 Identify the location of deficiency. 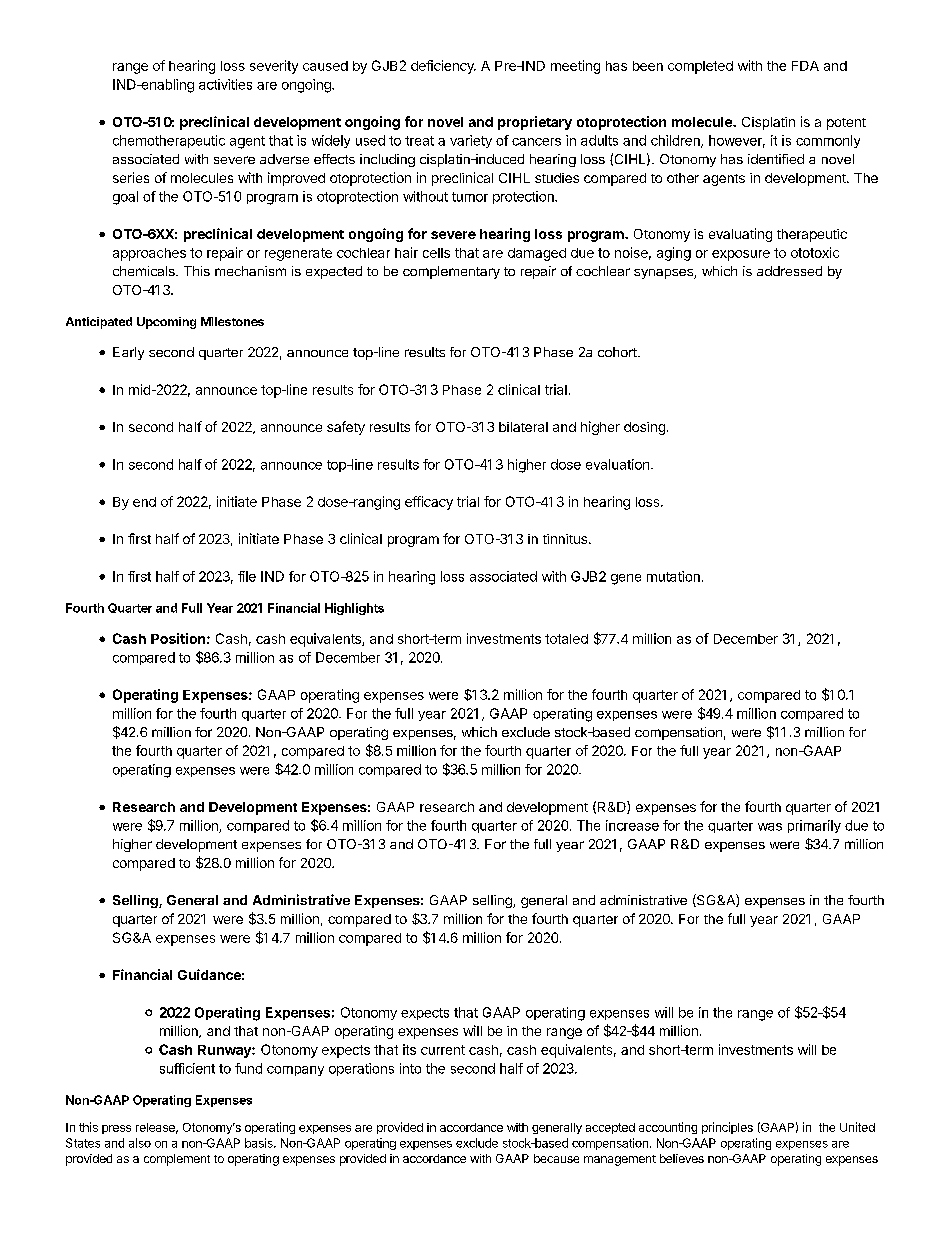
(443, 67).
